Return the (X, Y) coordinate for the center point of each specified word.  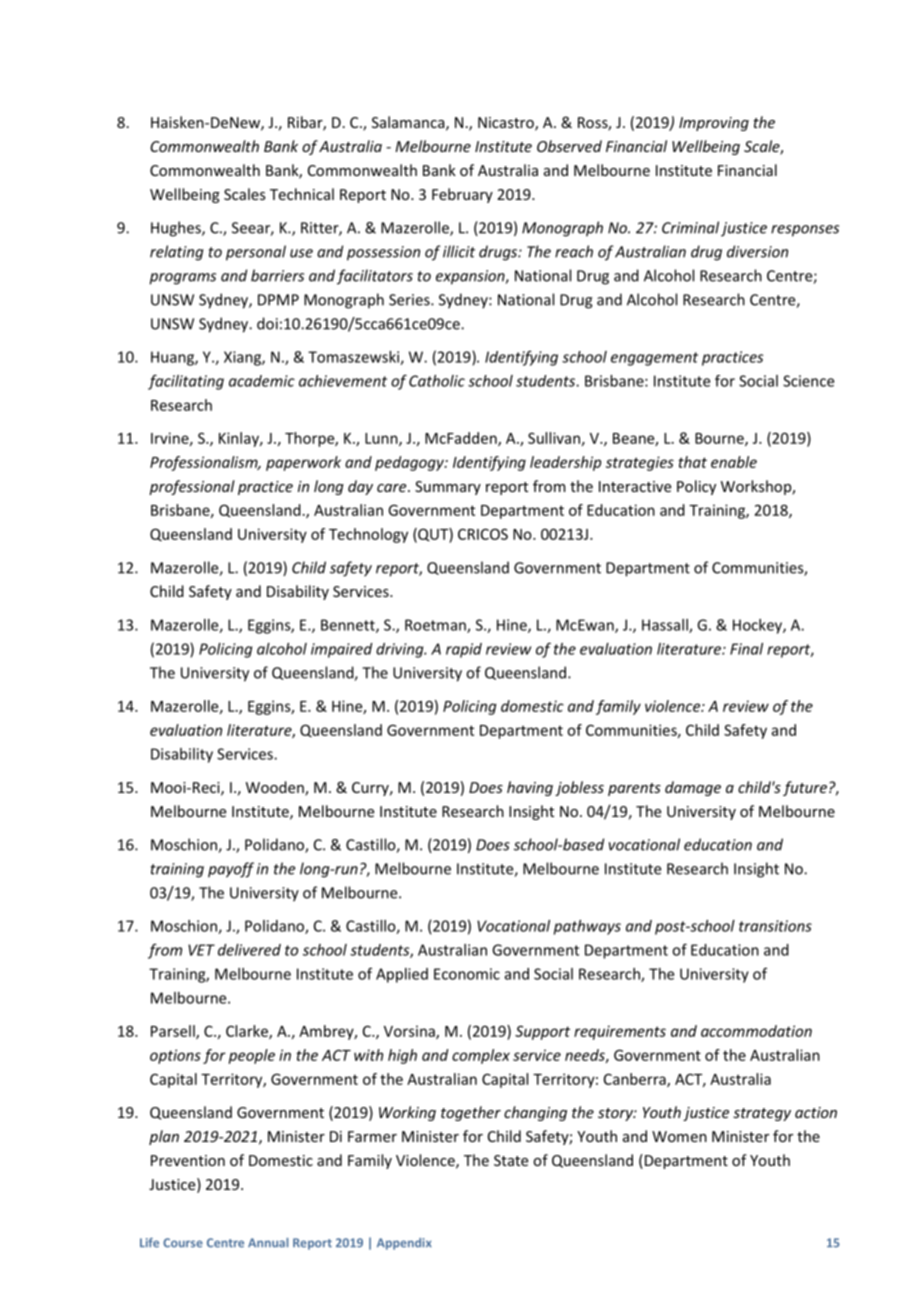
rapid (464, 650)
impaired (342, 650)
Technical (302, 194)
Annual (268, 1243)
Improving (714, 124)
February (462, 195)
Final (746, 649)
